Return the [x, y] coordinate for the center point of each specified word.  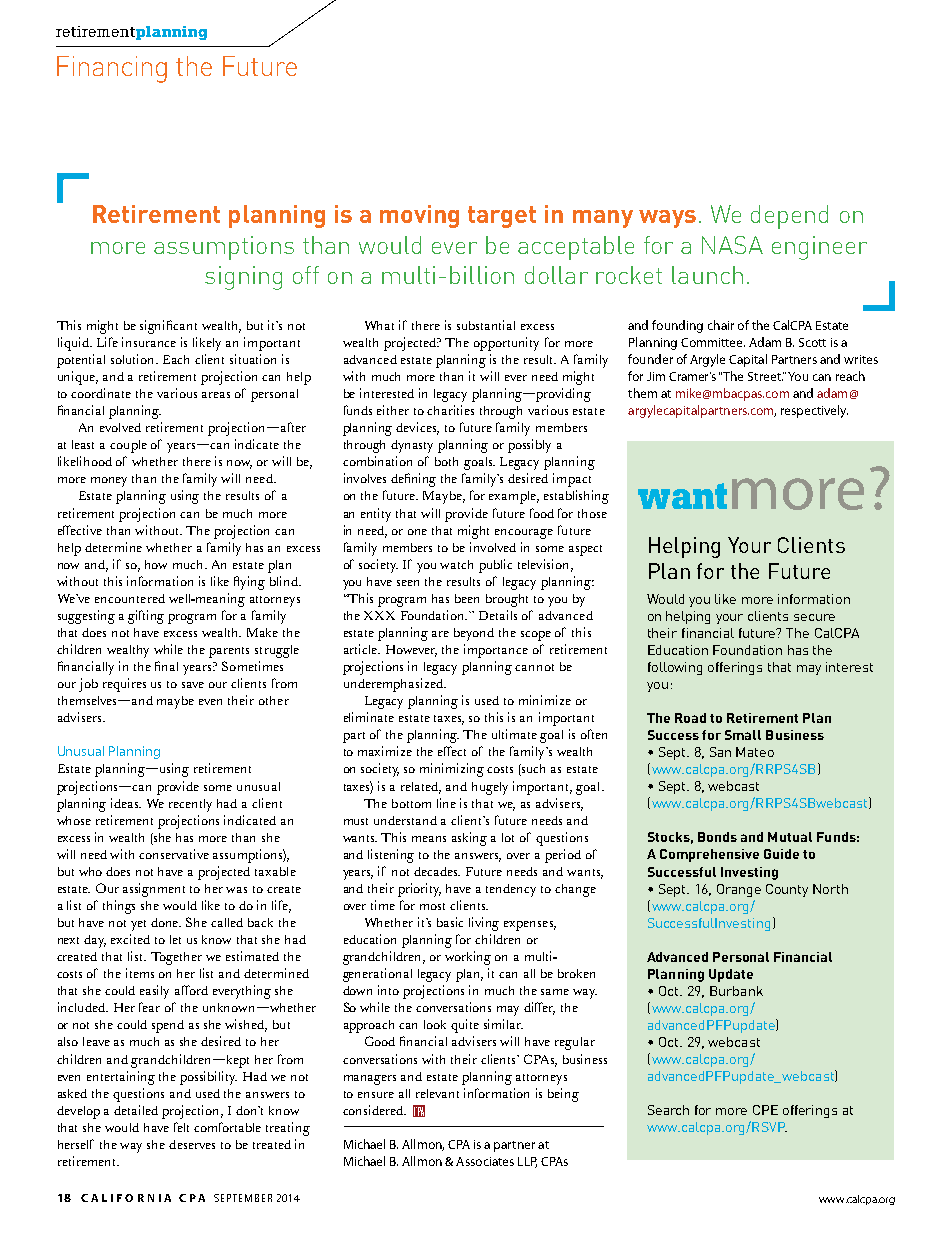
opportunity [506, 344]
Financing [112, 69]
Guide [781, 854]
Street [765, 376]
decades [437, 871]
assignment [154, 890]
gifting [146, 617]
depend [789, 217]
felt [181, 1127]
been [467, 598]
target [502, 217]
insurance [149, 342]
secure [814, 617]
